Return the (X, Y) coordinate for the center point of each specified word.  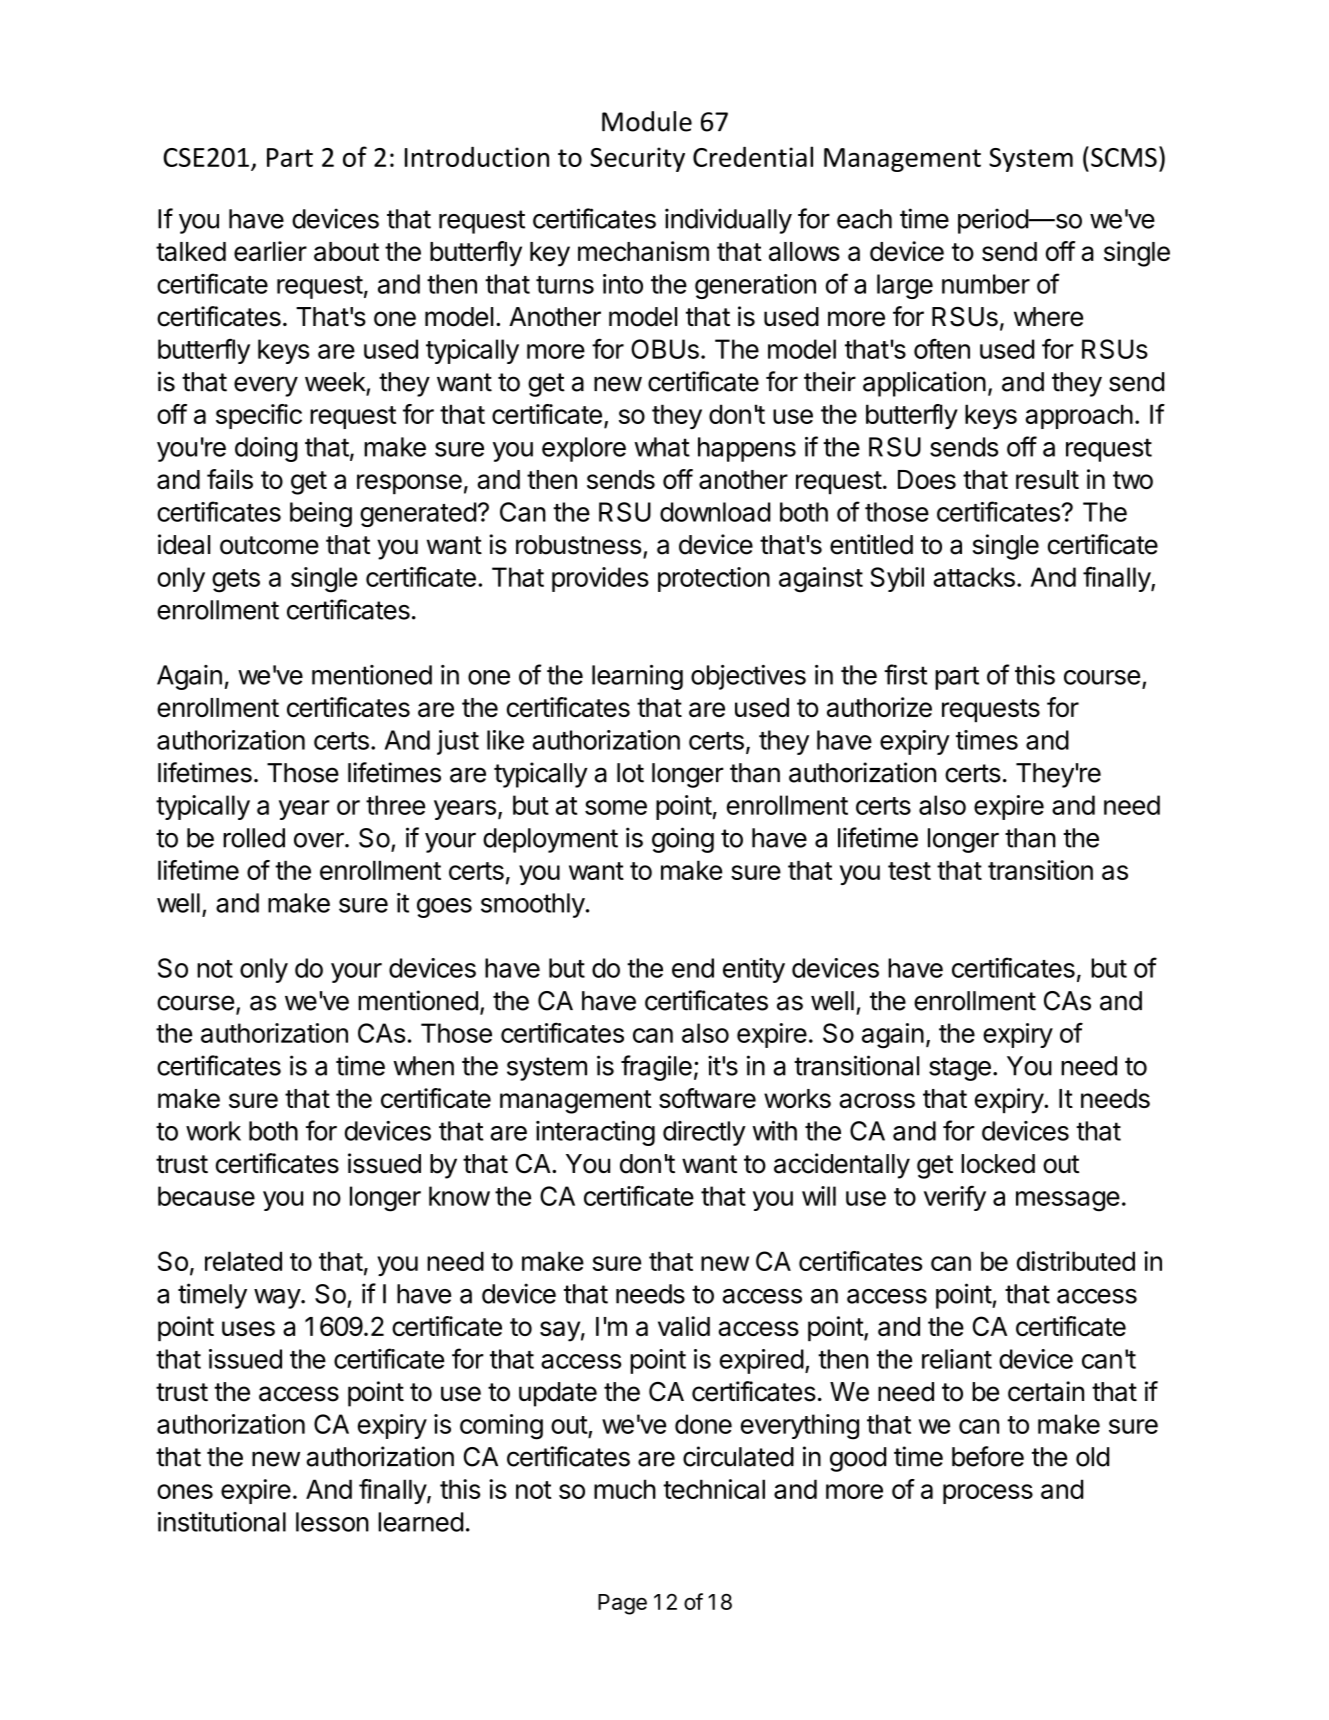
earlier (270, 251)
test (909, 871)
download (715, 512)
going (683, 840)
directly (704, 1133)
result (1047, 479)
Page (622, 1604)
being (321, 514)
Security (637, 159)
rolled (254, 838)
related (243, 1261)
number (986, 284)
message (1068, 1201)
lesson (332, 1522)
